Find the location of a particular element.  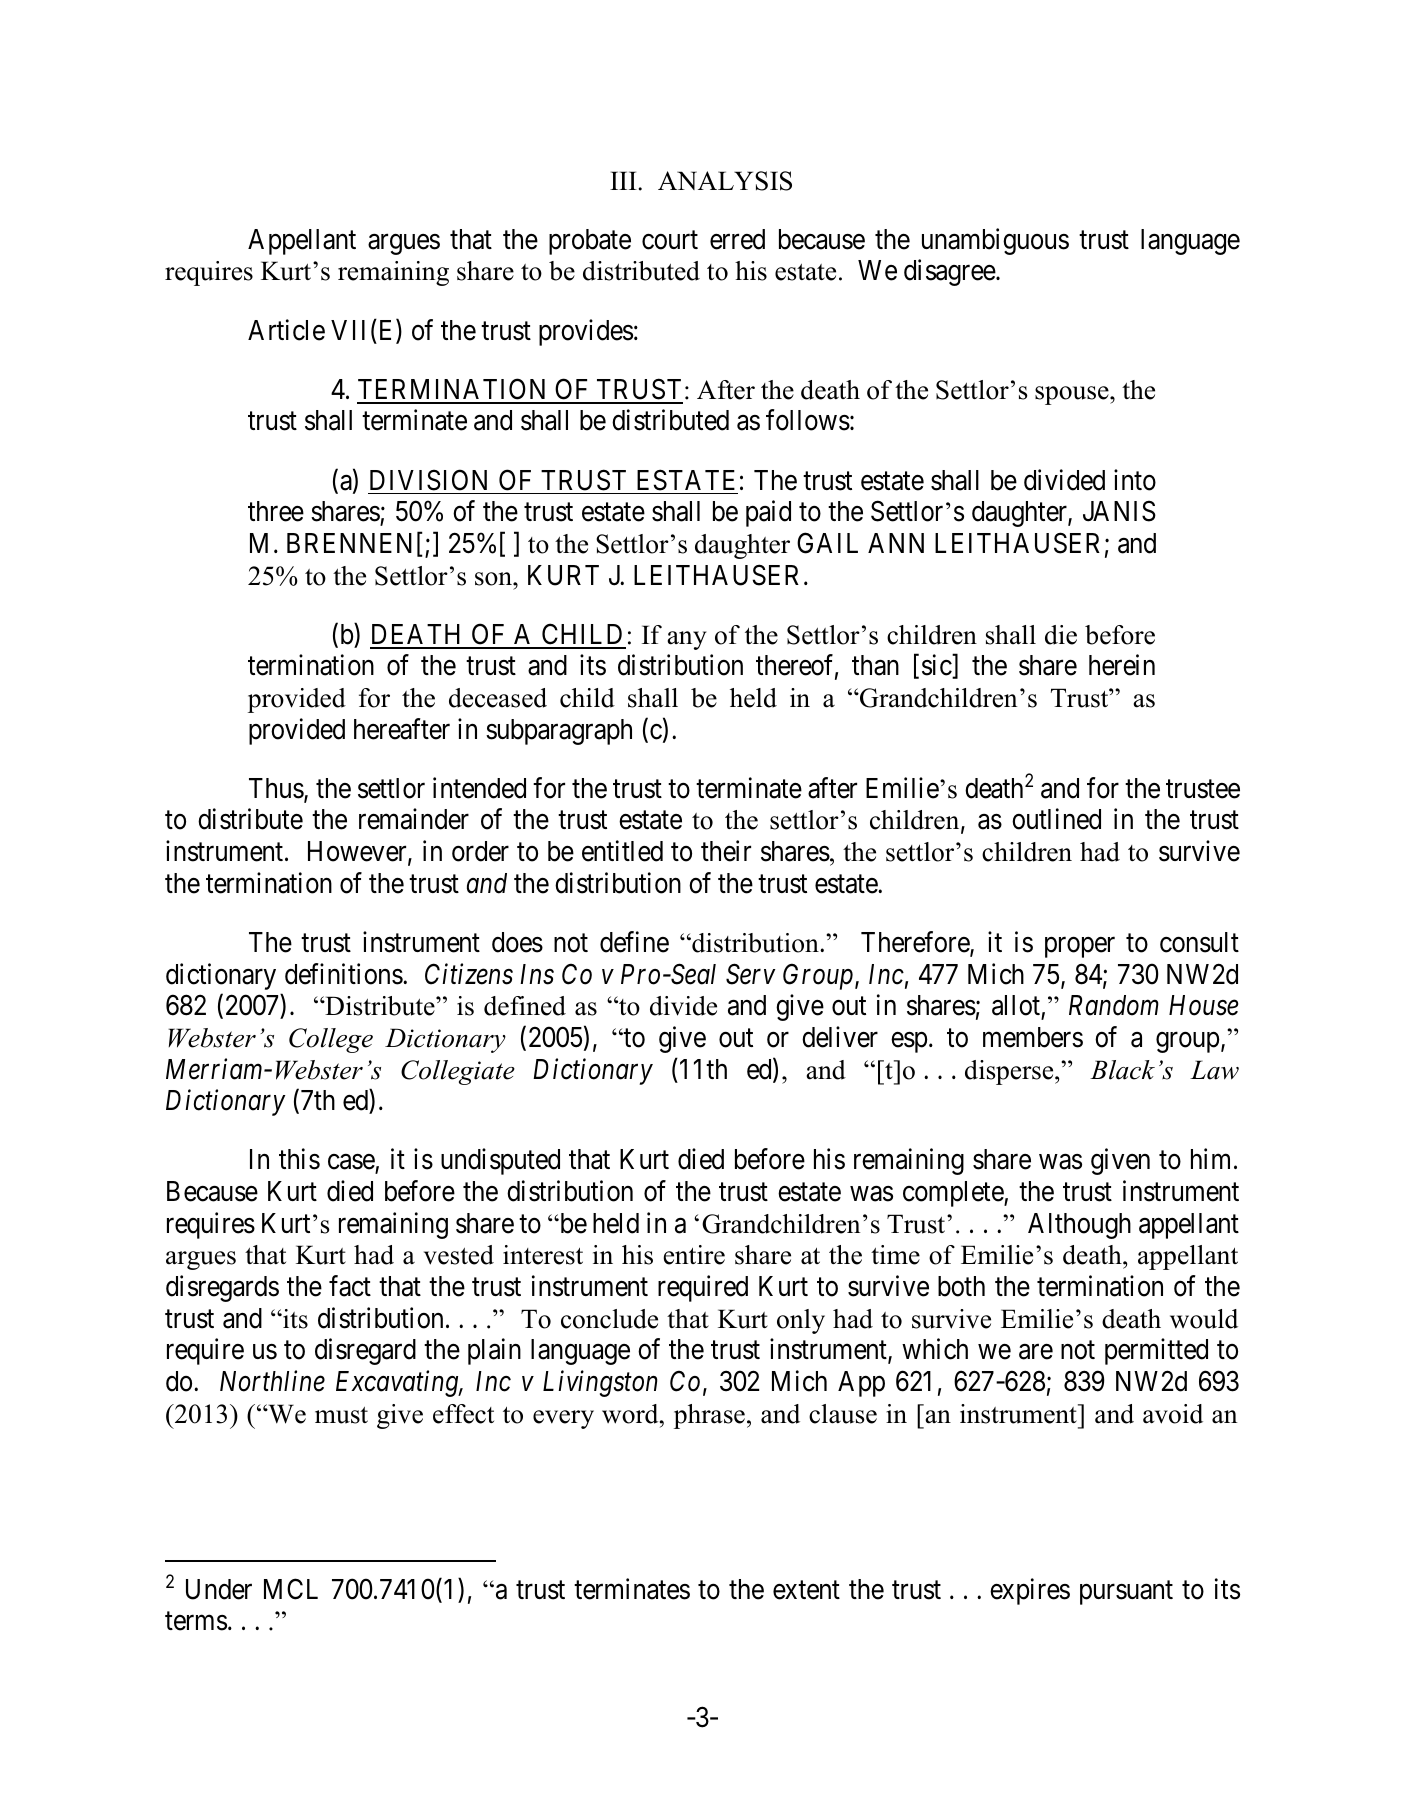

entire is located at coordinates (694, 1255).
